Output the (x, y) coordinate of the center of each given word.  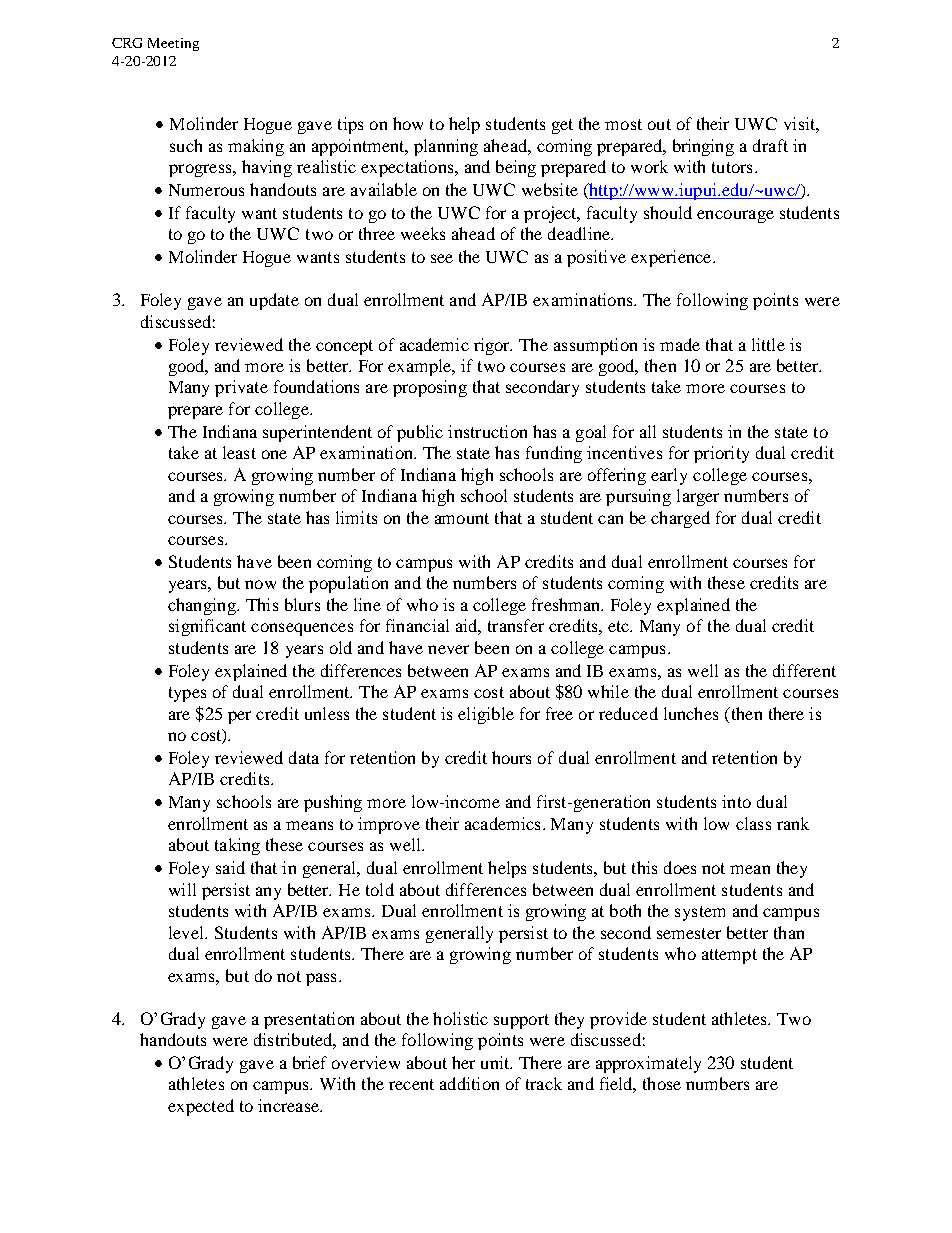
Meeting (173, 44)
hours (511, 757)
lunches (691, 713)
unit (496, 1062)
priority (721, 454)
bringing (703, 147)
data (304, 757)
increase (289, 1105)
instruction (487, 431)
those (662, 1083)
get (562, 126)
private (241, 388)
